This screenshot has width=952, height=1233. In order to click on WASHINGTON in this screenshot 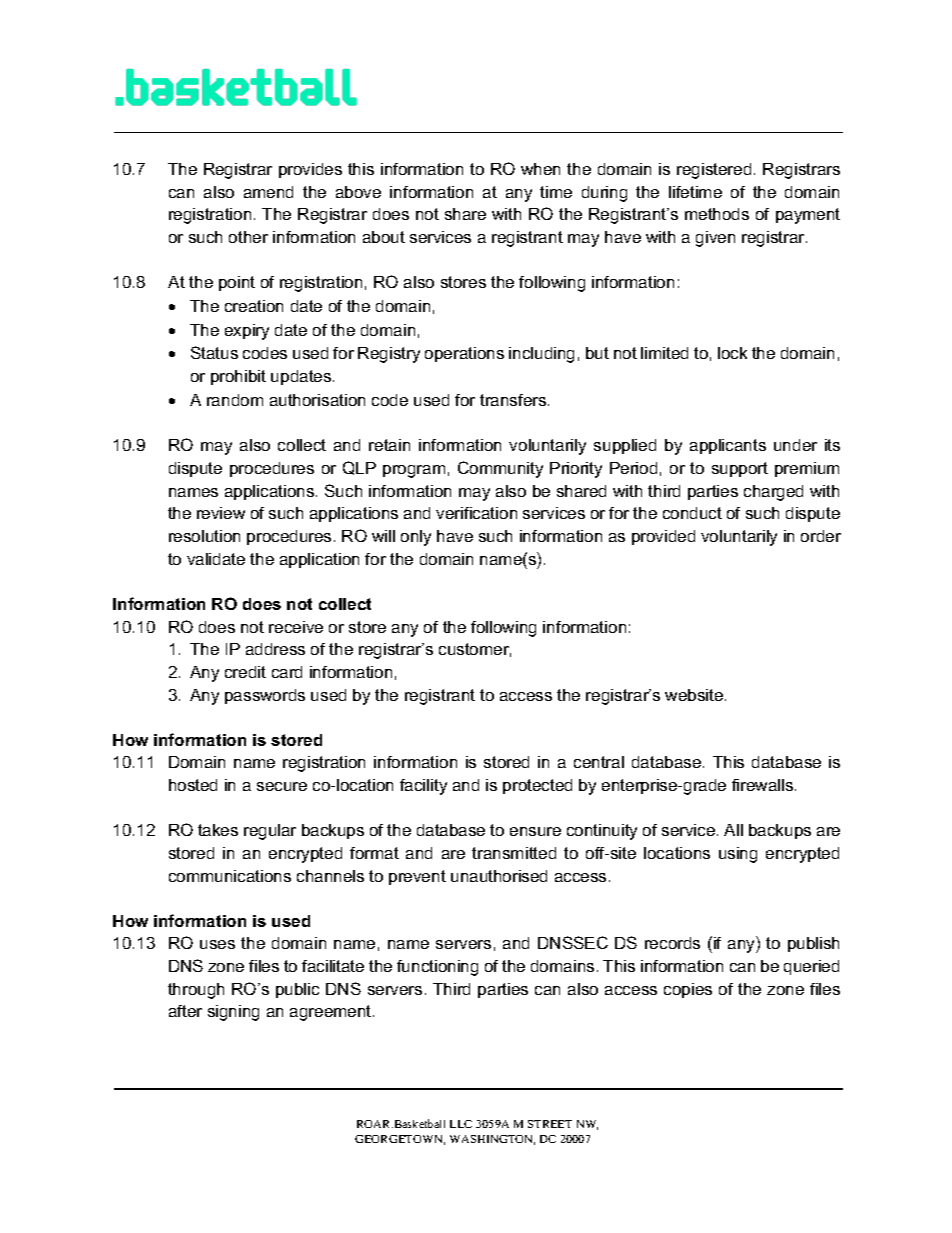, I will do `click(492, 1140)`.
